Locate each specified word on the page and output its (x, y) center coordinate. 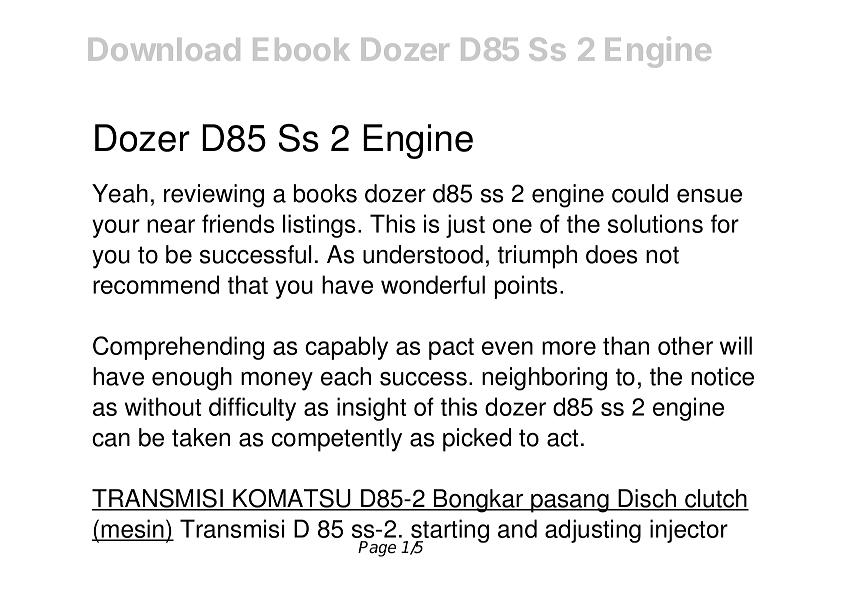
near (171, 226)
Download (164, 49)
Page (377, 549)
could (640, 193)
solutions (655, 223)
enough (192, 379)
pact (451, 349)
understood (423, 254)
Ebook (301, 49)
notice (722, 376)
